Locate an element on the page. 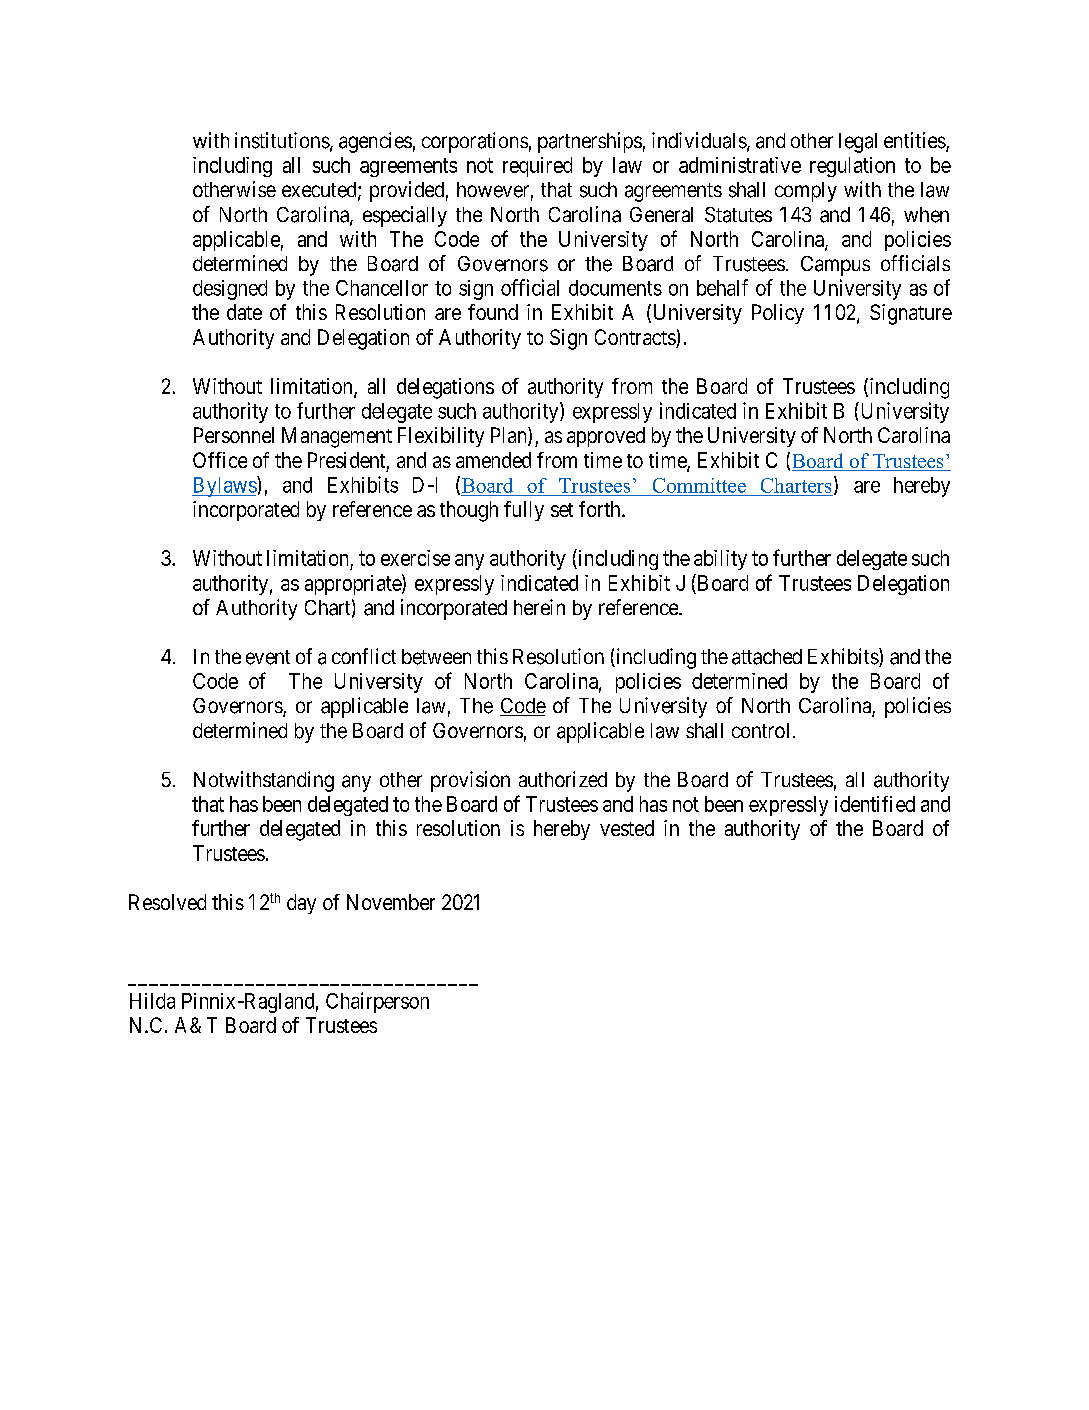 The image size is (1089, 1410). date is located at coordinates (244, 312).
